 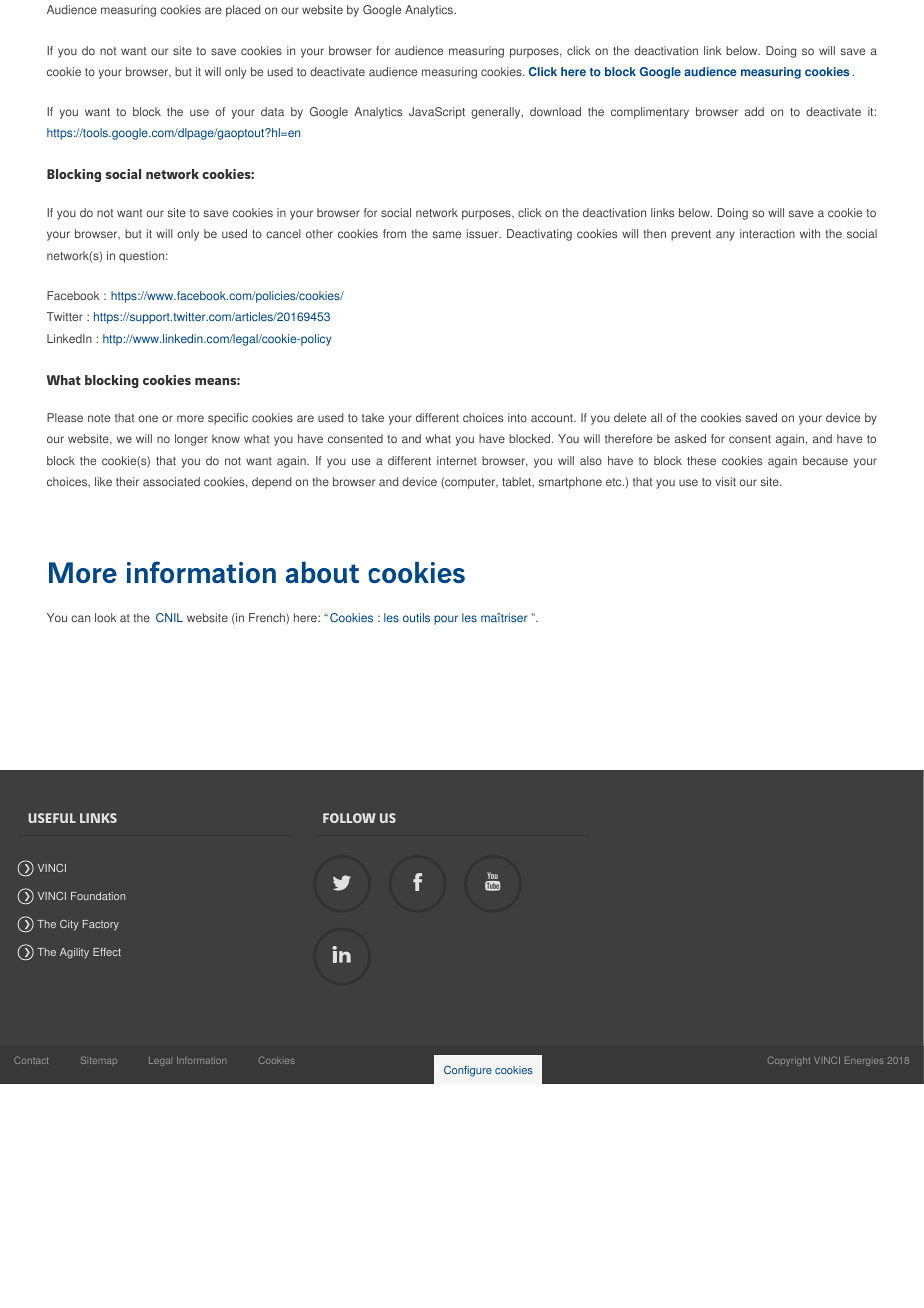 What do you see at coordinates (31, 1060) in the screenshot?
I see `Contact` at bounding box center [31, 1060].
